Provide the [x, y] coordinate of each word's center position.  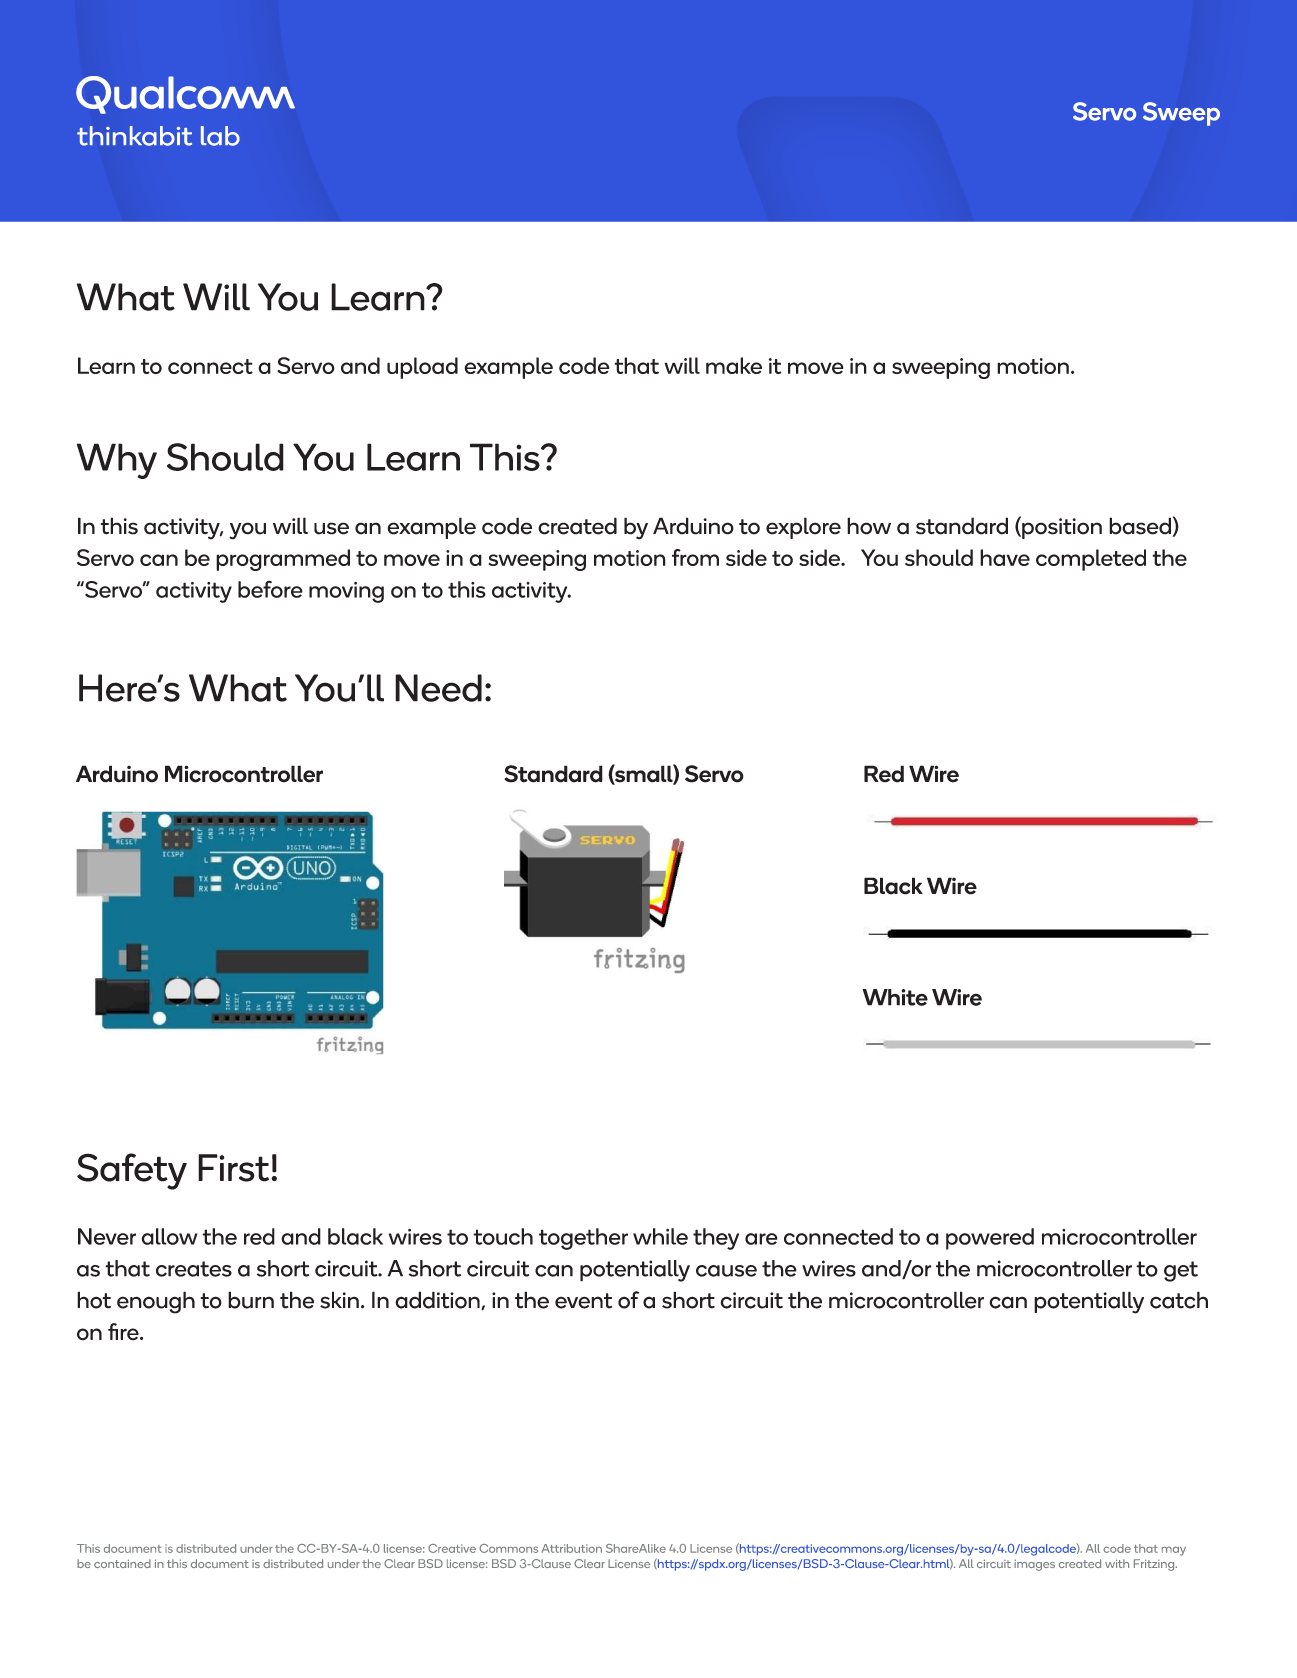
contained [122, 1563]
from [695, 557]
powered [990, 1239]
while [660, 1236]
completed [1091, 560]
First [235, 1168]
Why [117, 461]
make [734, 365]
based [1140, 526]
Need [438, 688]
